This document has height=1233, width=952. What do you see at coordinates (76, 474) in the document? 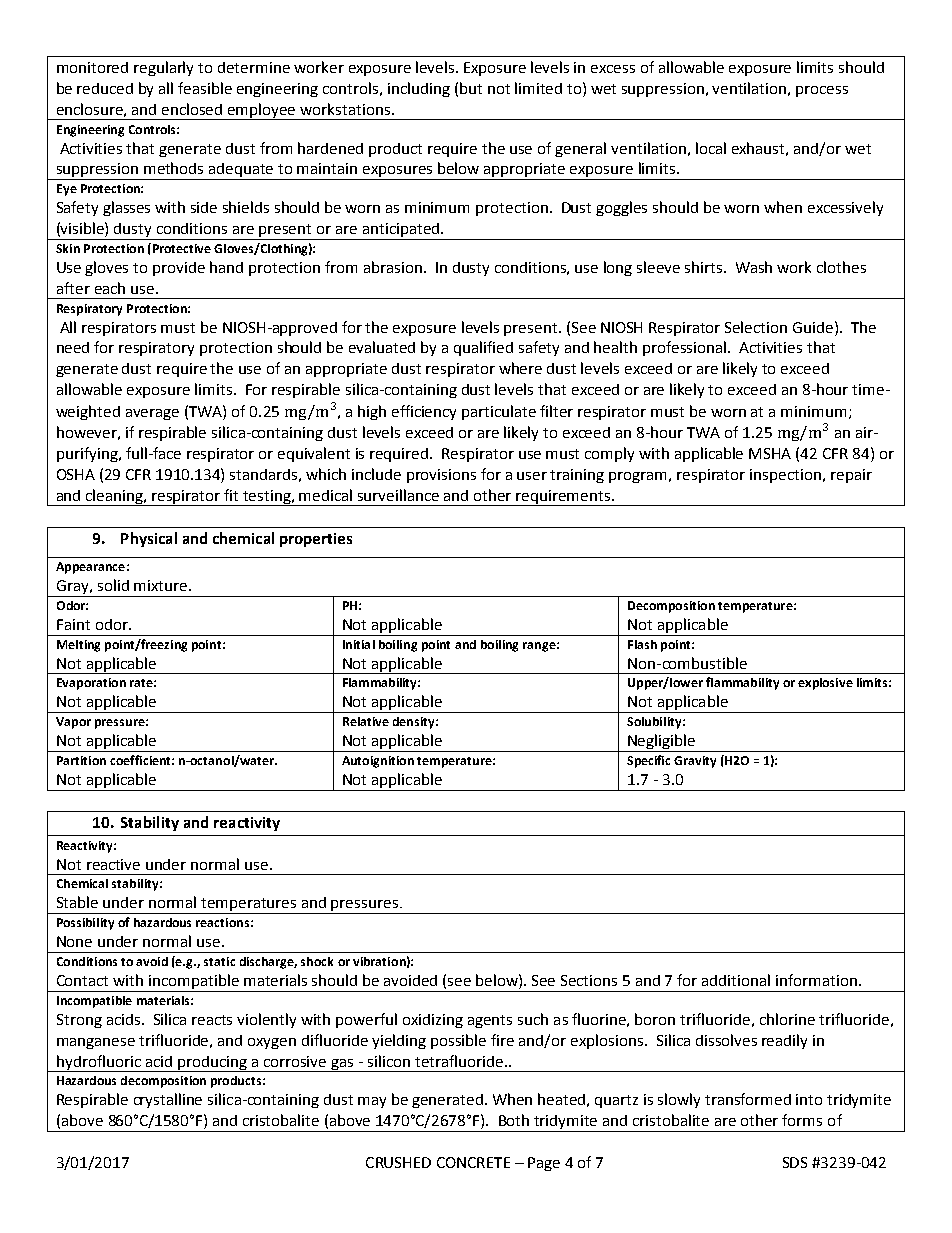
I see `OSHA` at bounding box center [76, 474].
